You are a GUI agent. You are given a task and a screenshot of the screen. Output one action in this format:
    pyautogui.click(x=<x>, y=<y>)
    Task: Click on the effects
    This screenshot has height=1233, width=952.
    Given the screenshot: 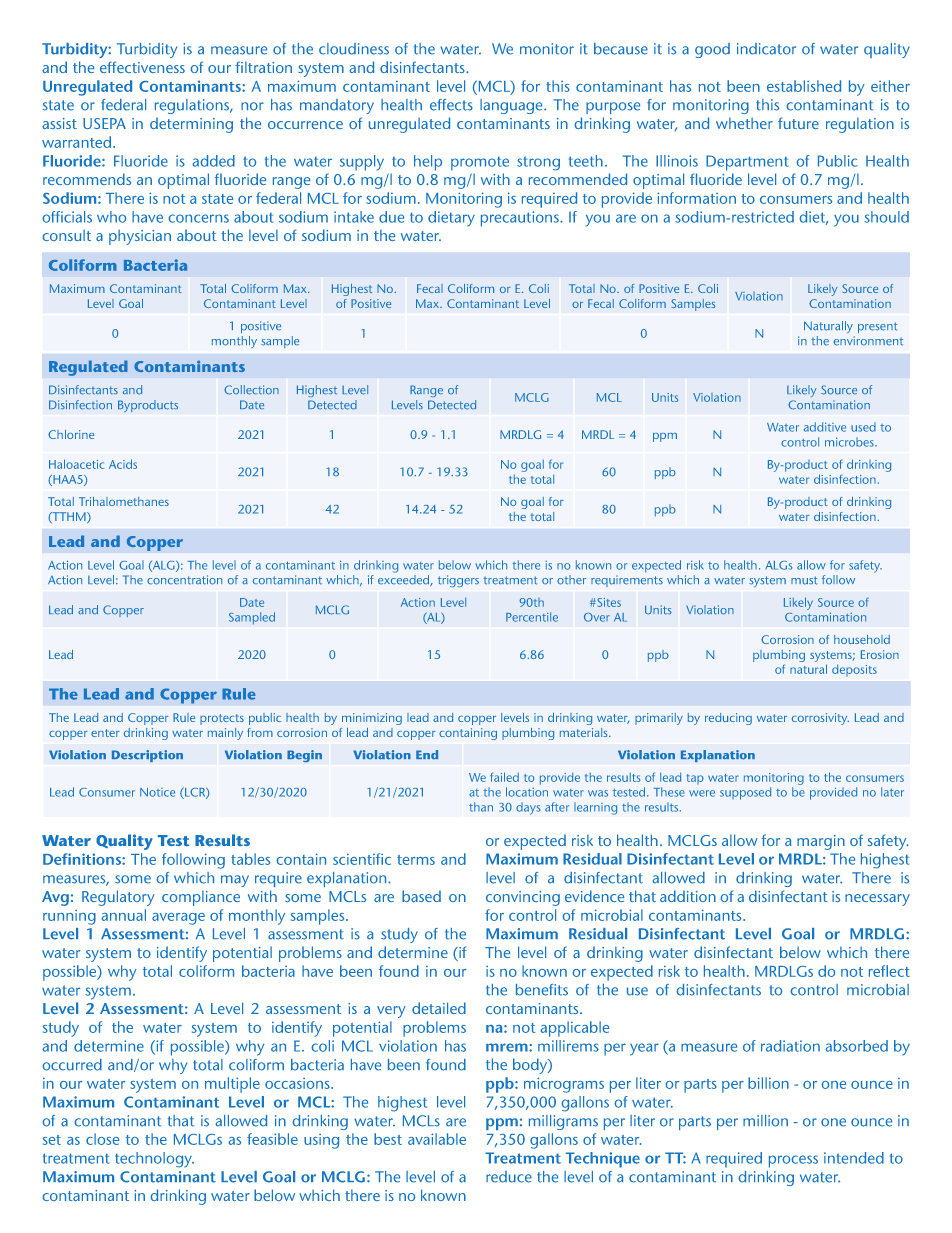 What is the action you would take?
    pyautogui.click(x=451, y=105)
